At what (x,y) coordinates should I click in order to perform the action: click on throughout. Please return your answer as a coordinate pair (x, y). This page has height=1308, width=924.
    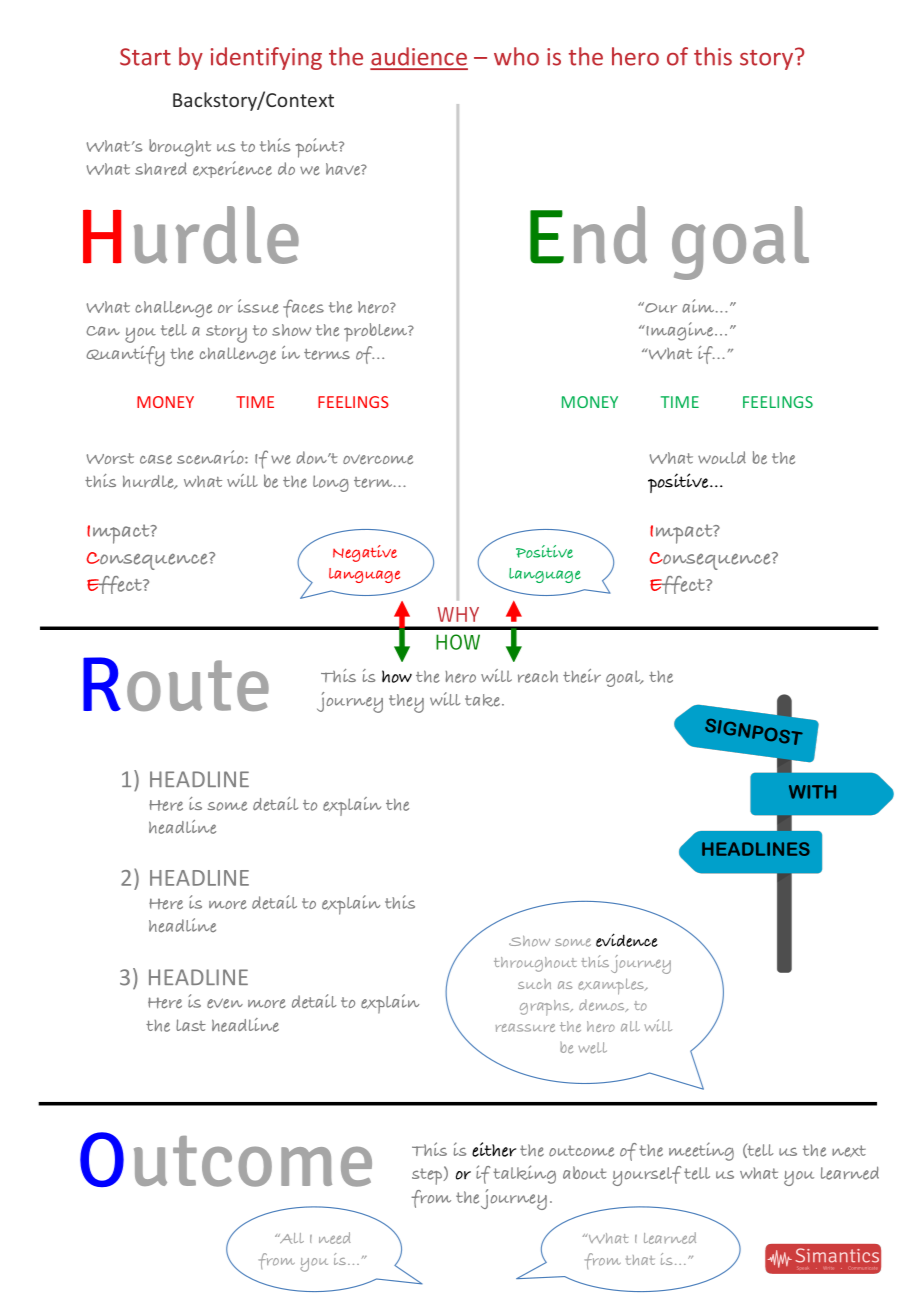
    Looking at the image, I should click on (535, 964).
